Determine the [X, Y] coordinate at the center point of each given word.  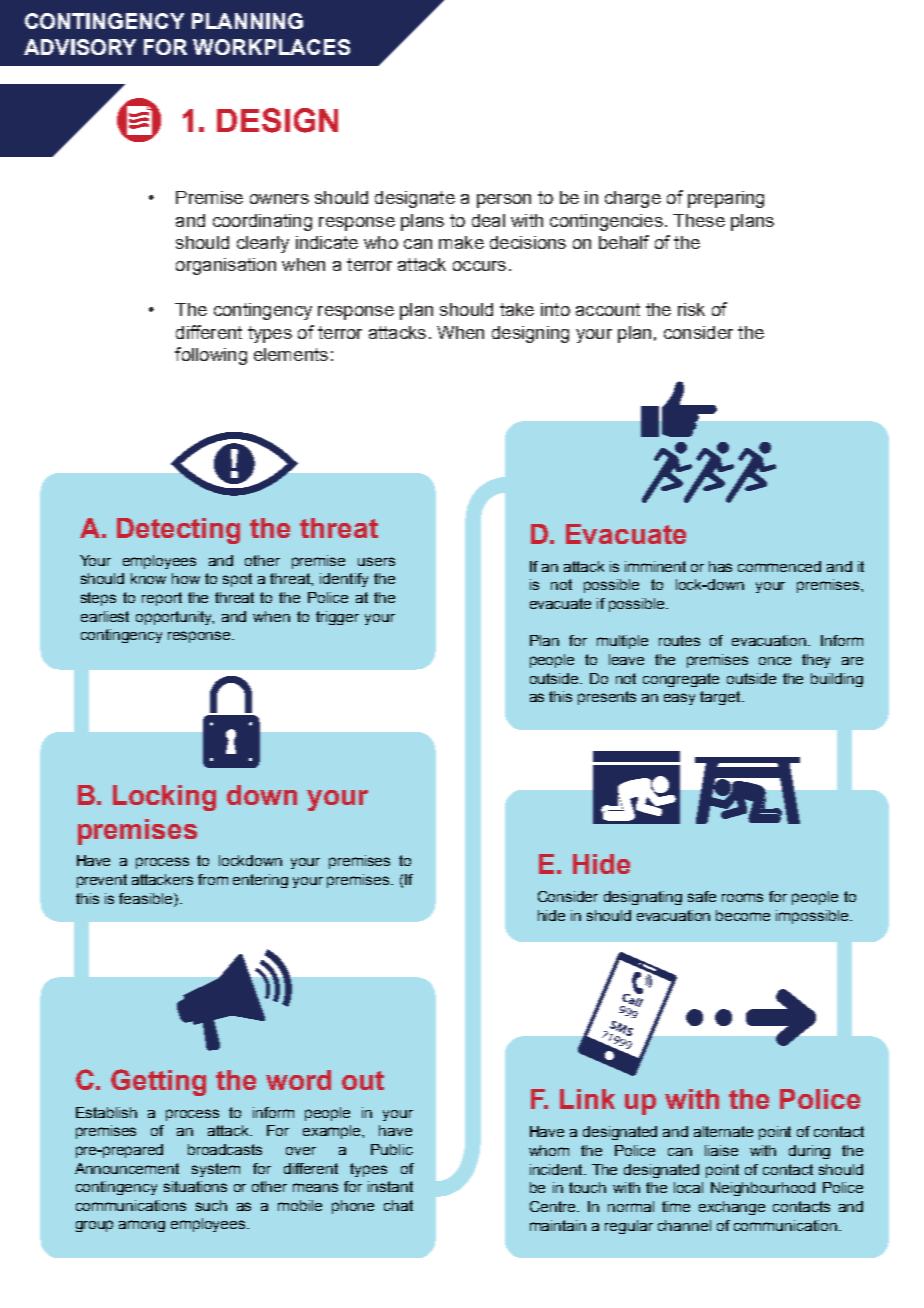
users [376, 561]
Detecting [178, 531]
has [720, 566]
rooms [742, 897]
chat [398, 1205]
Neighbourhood [763, 1189]
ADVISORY [80, 47]
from [213, 879]
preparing [726, 199]
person [504, 201]
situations [195, 1186]
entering [260, 881]
